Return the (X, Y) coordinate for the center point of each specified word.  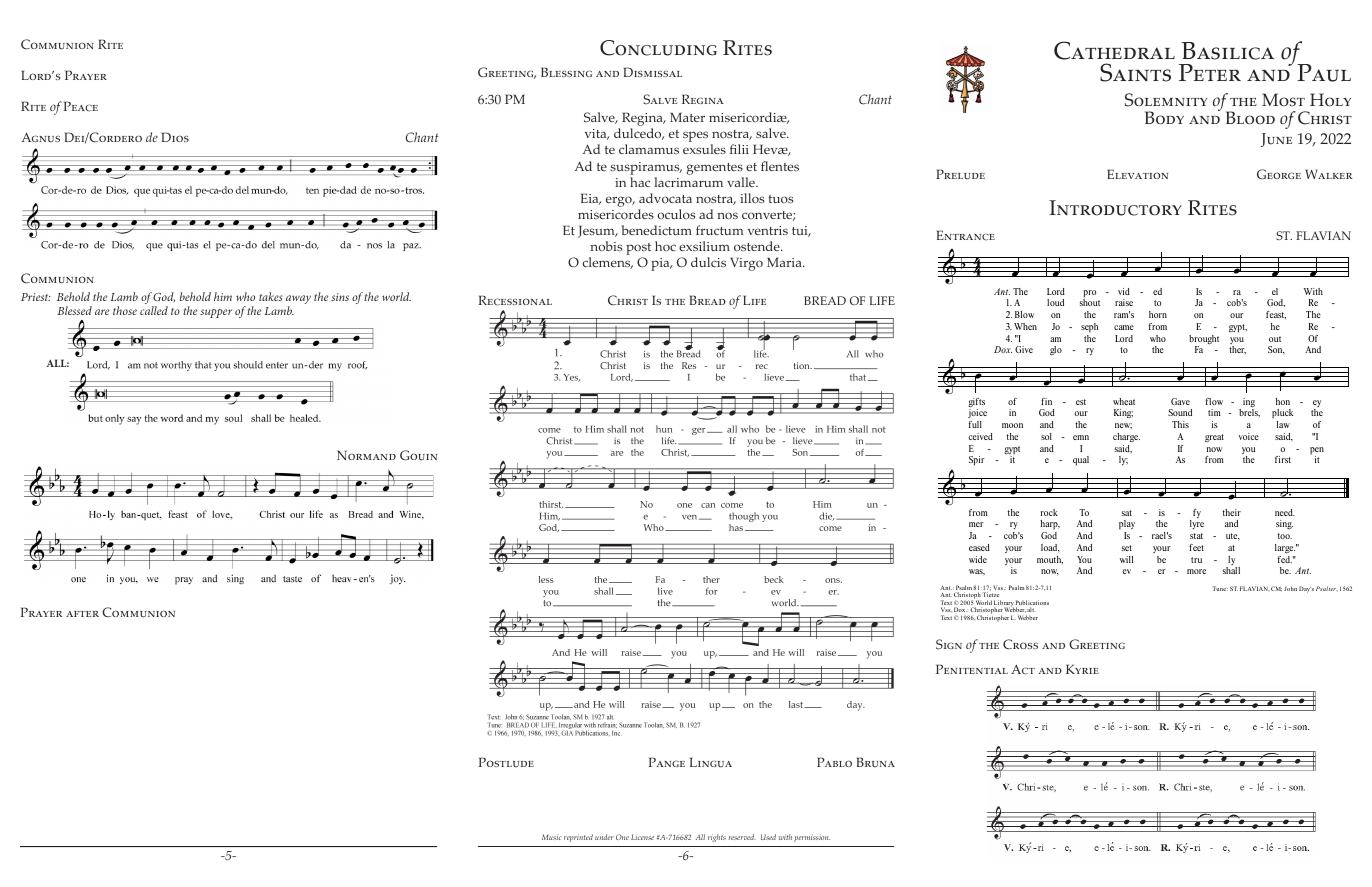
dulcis (708, 262)
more (1196, 571)
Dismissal (653, 72)
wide (978, 559)
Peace (80, 106)
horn (1158, 314)
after (82, 614)
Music (552, 837)
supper (216, 313)
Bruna (876, 762)
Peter (1210, 72)
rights (717, 838)
